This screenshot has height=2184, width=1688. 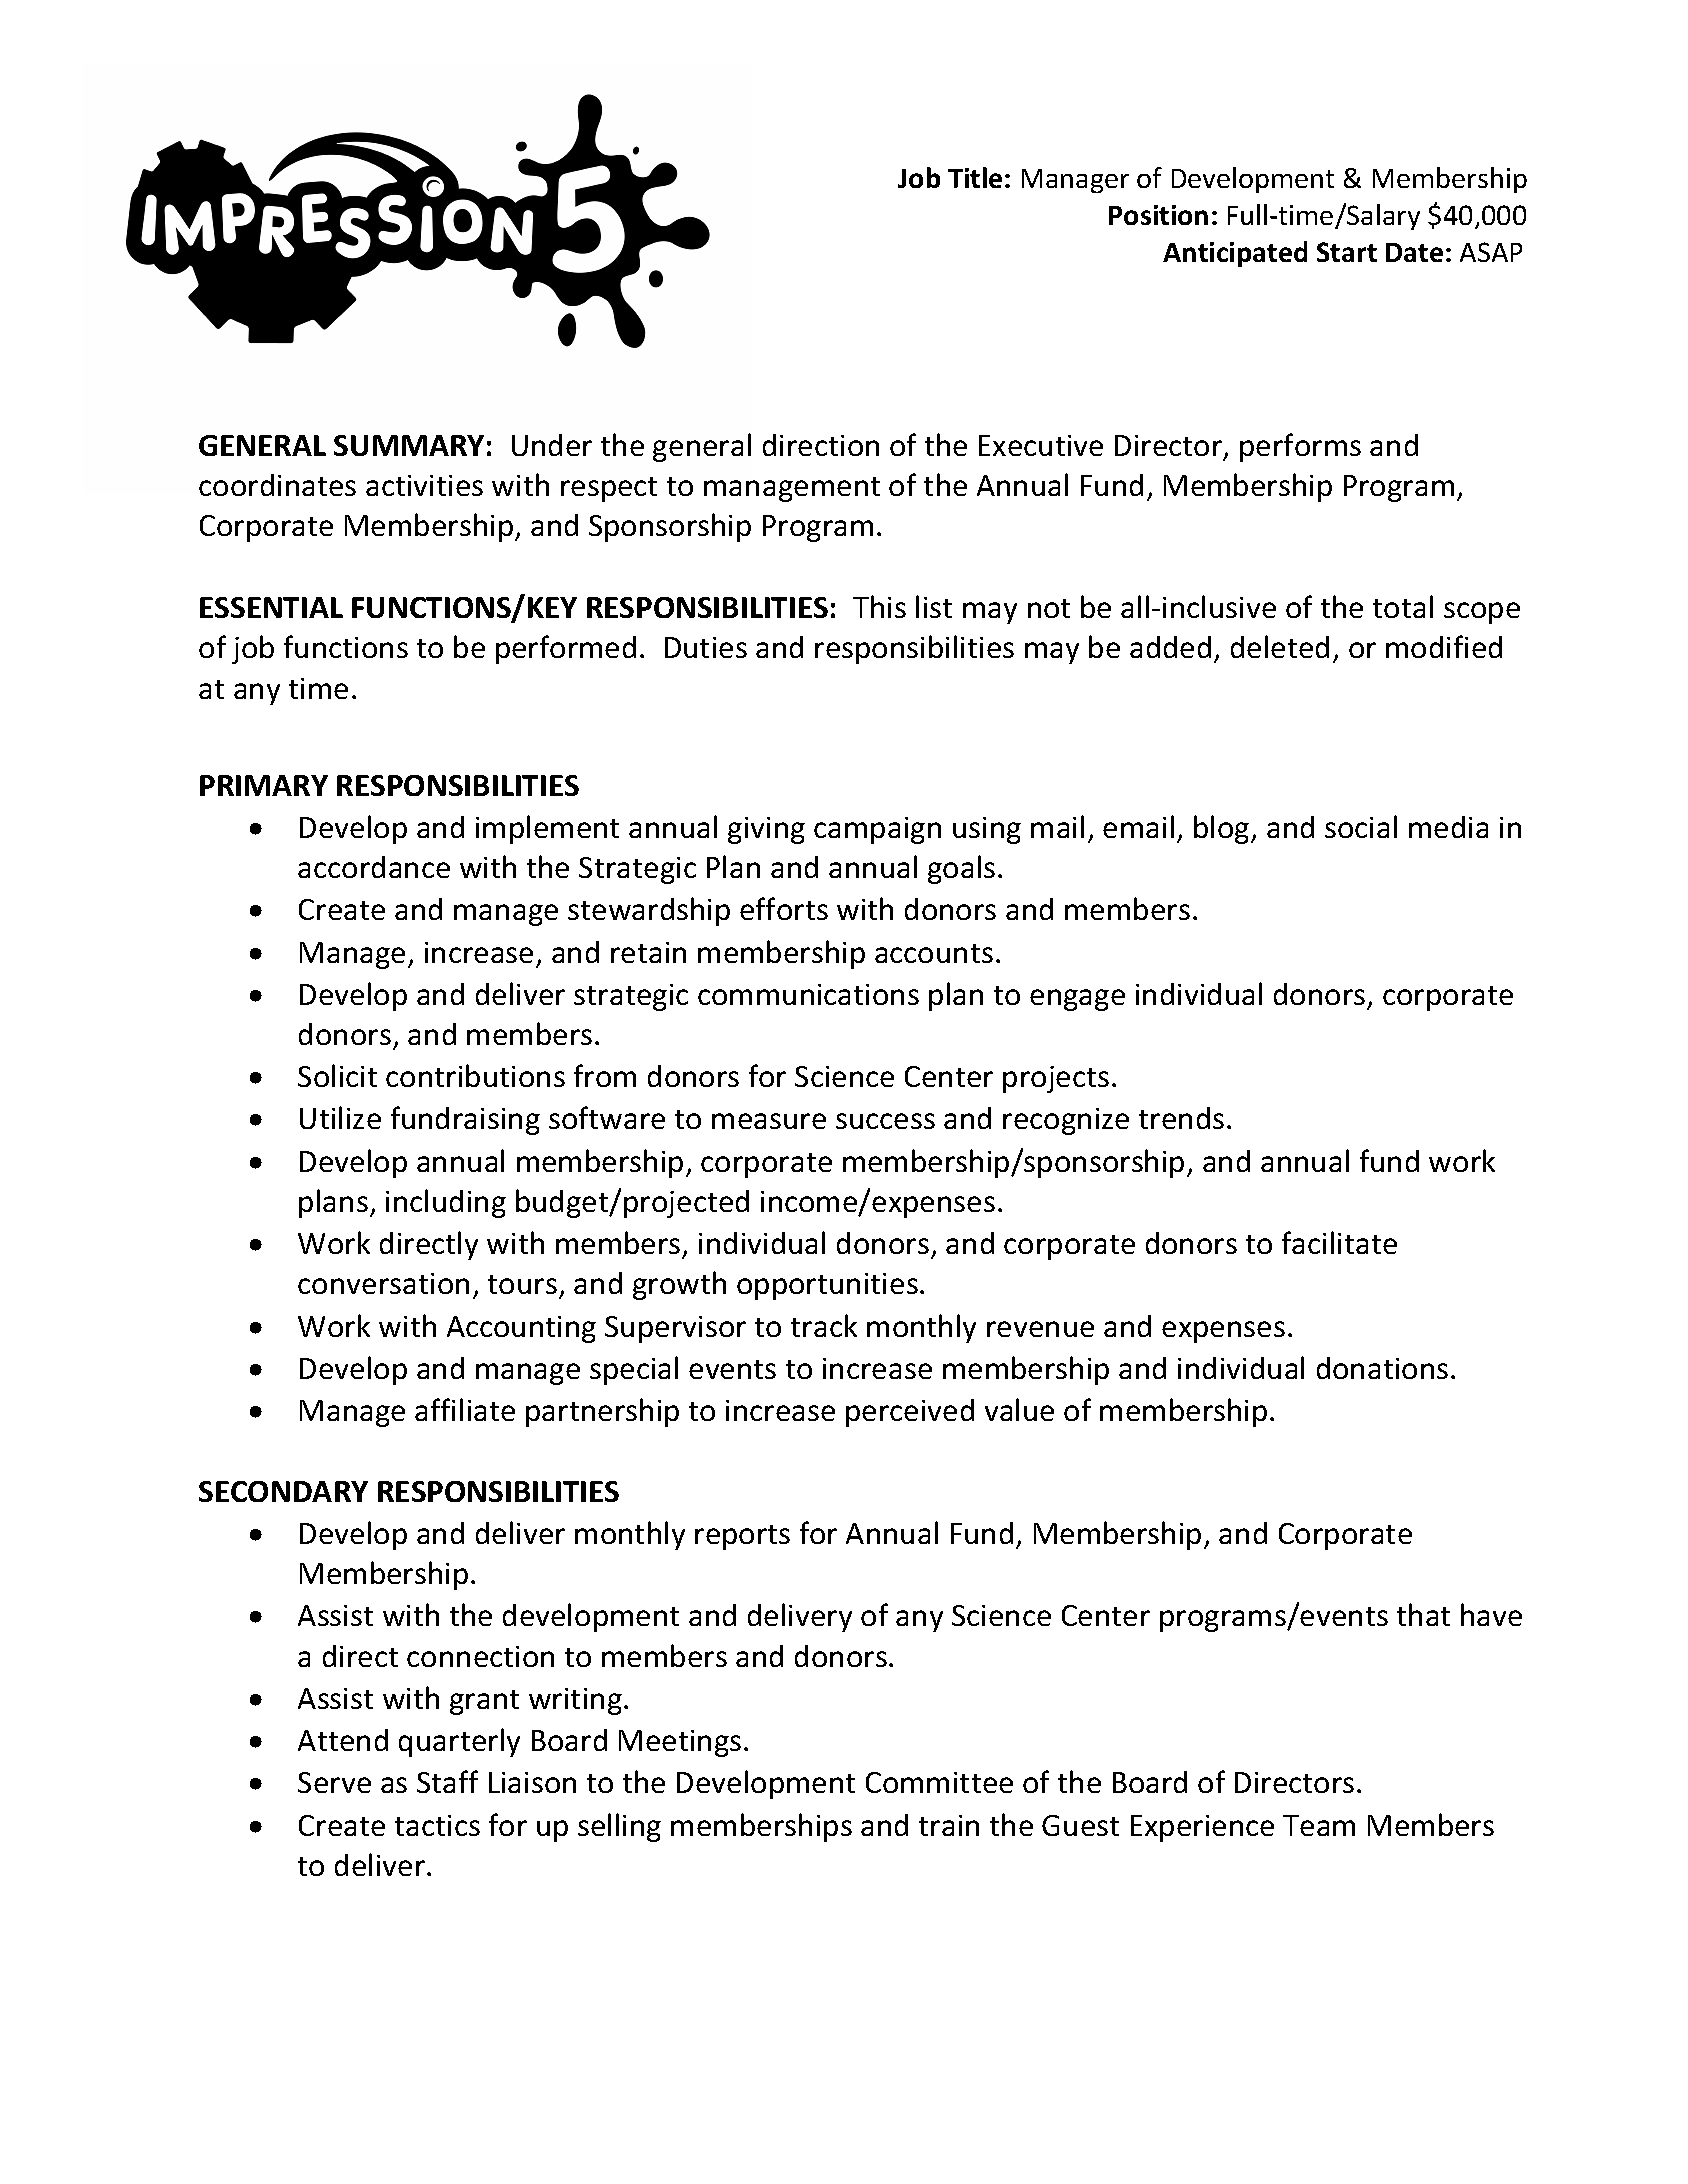 I want to click on communications, so click(x=808, y=994).
